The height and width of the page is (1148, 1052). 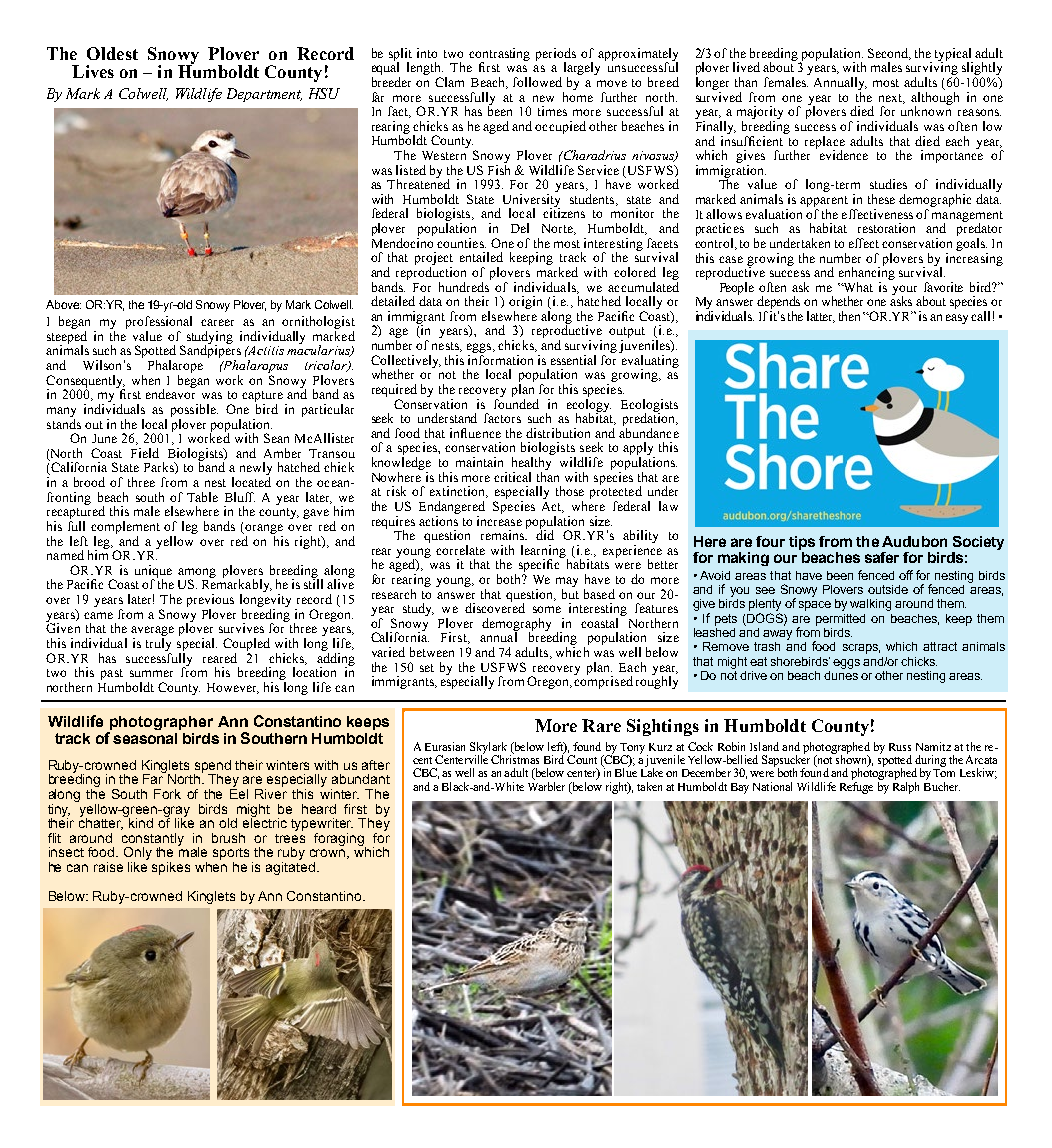 What do you see at coordinates (889, 54) in the page?
I see `Second` at bounding box center [889, 54].
